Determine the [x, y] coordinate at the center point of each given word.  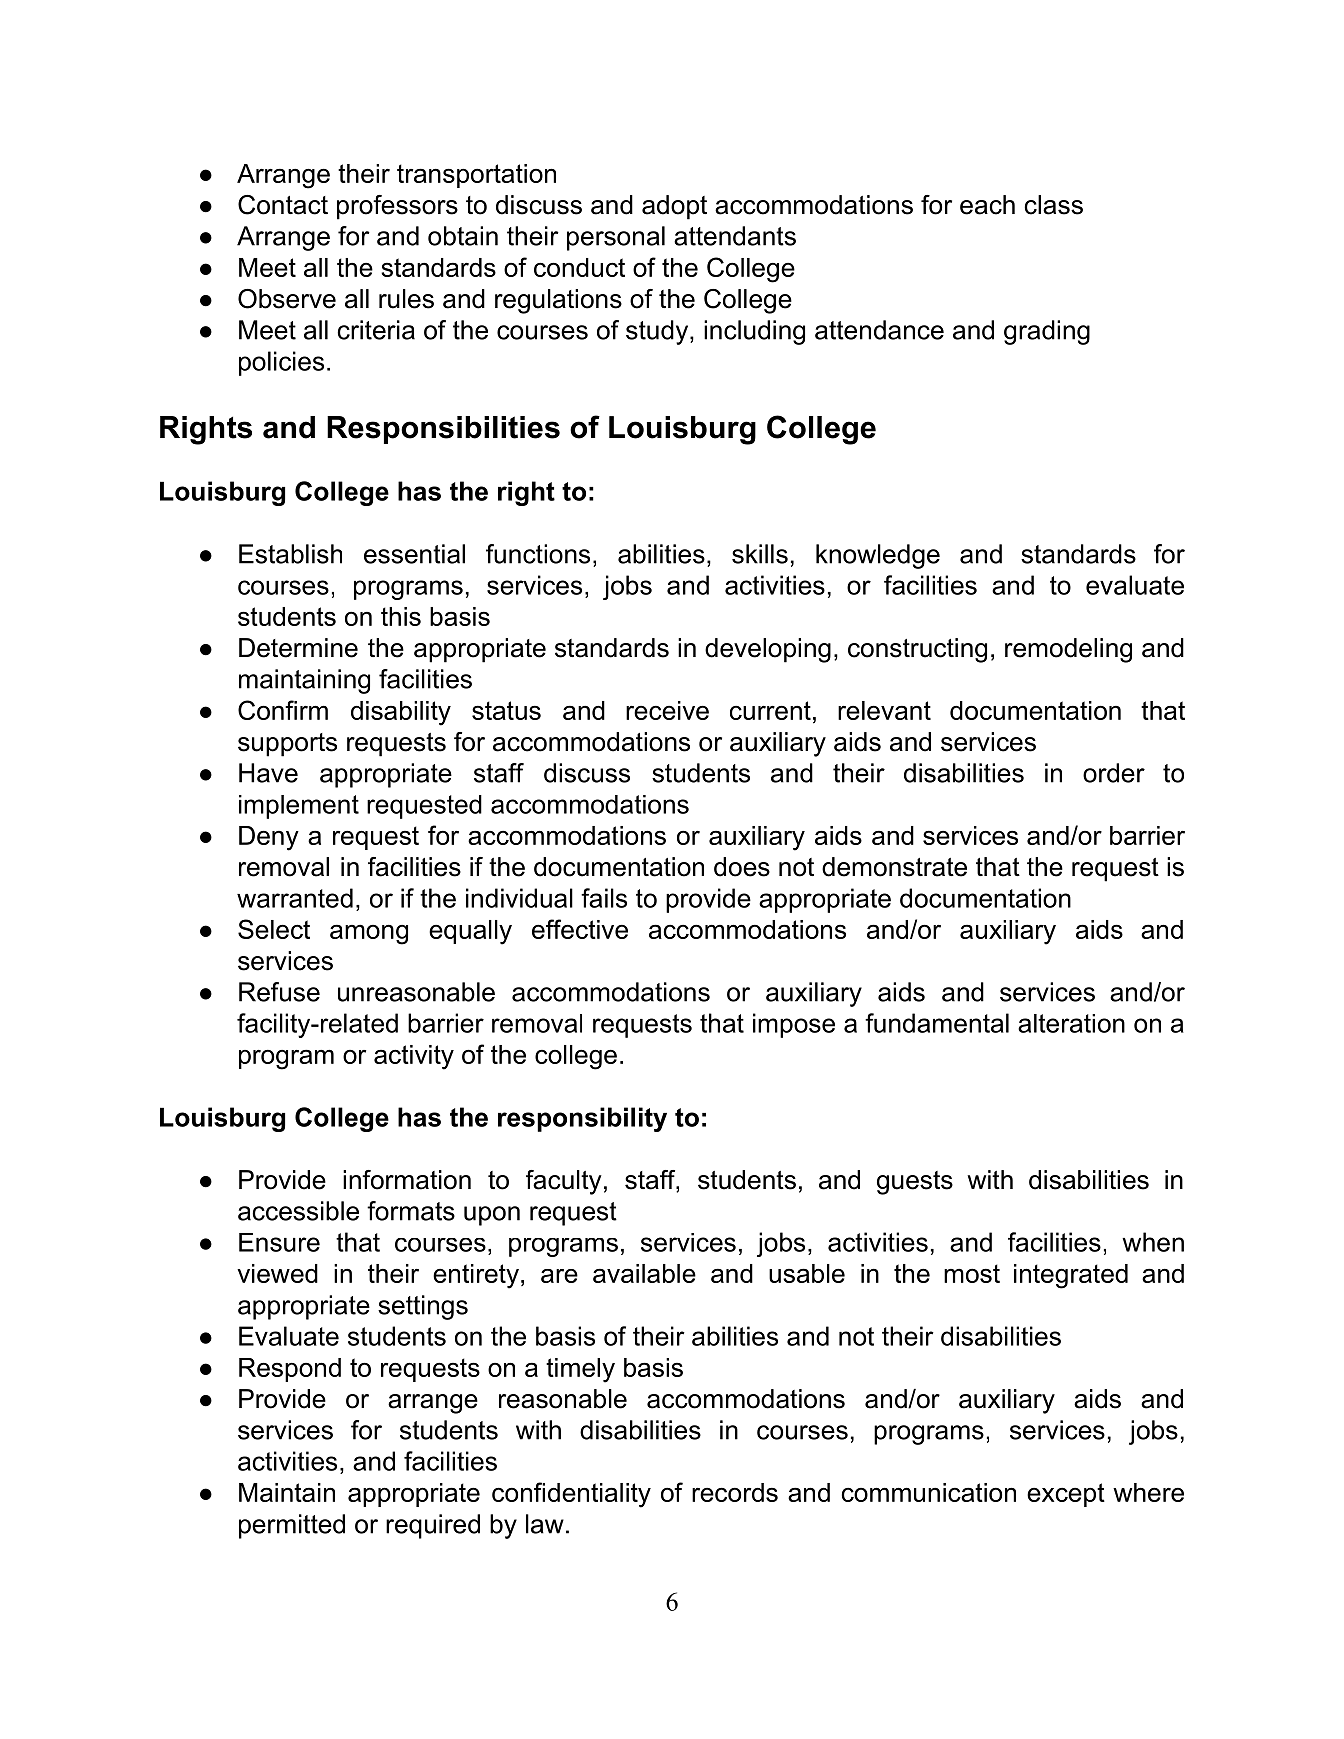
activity [414, 1057]
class [1053, 205]
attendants [735, 236]
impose [794, 1025]
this [401, 616]
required [433, 1526]
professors [397, 207]
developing [768, 650]
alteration [1071, 1023]
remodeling [1068, 650]
